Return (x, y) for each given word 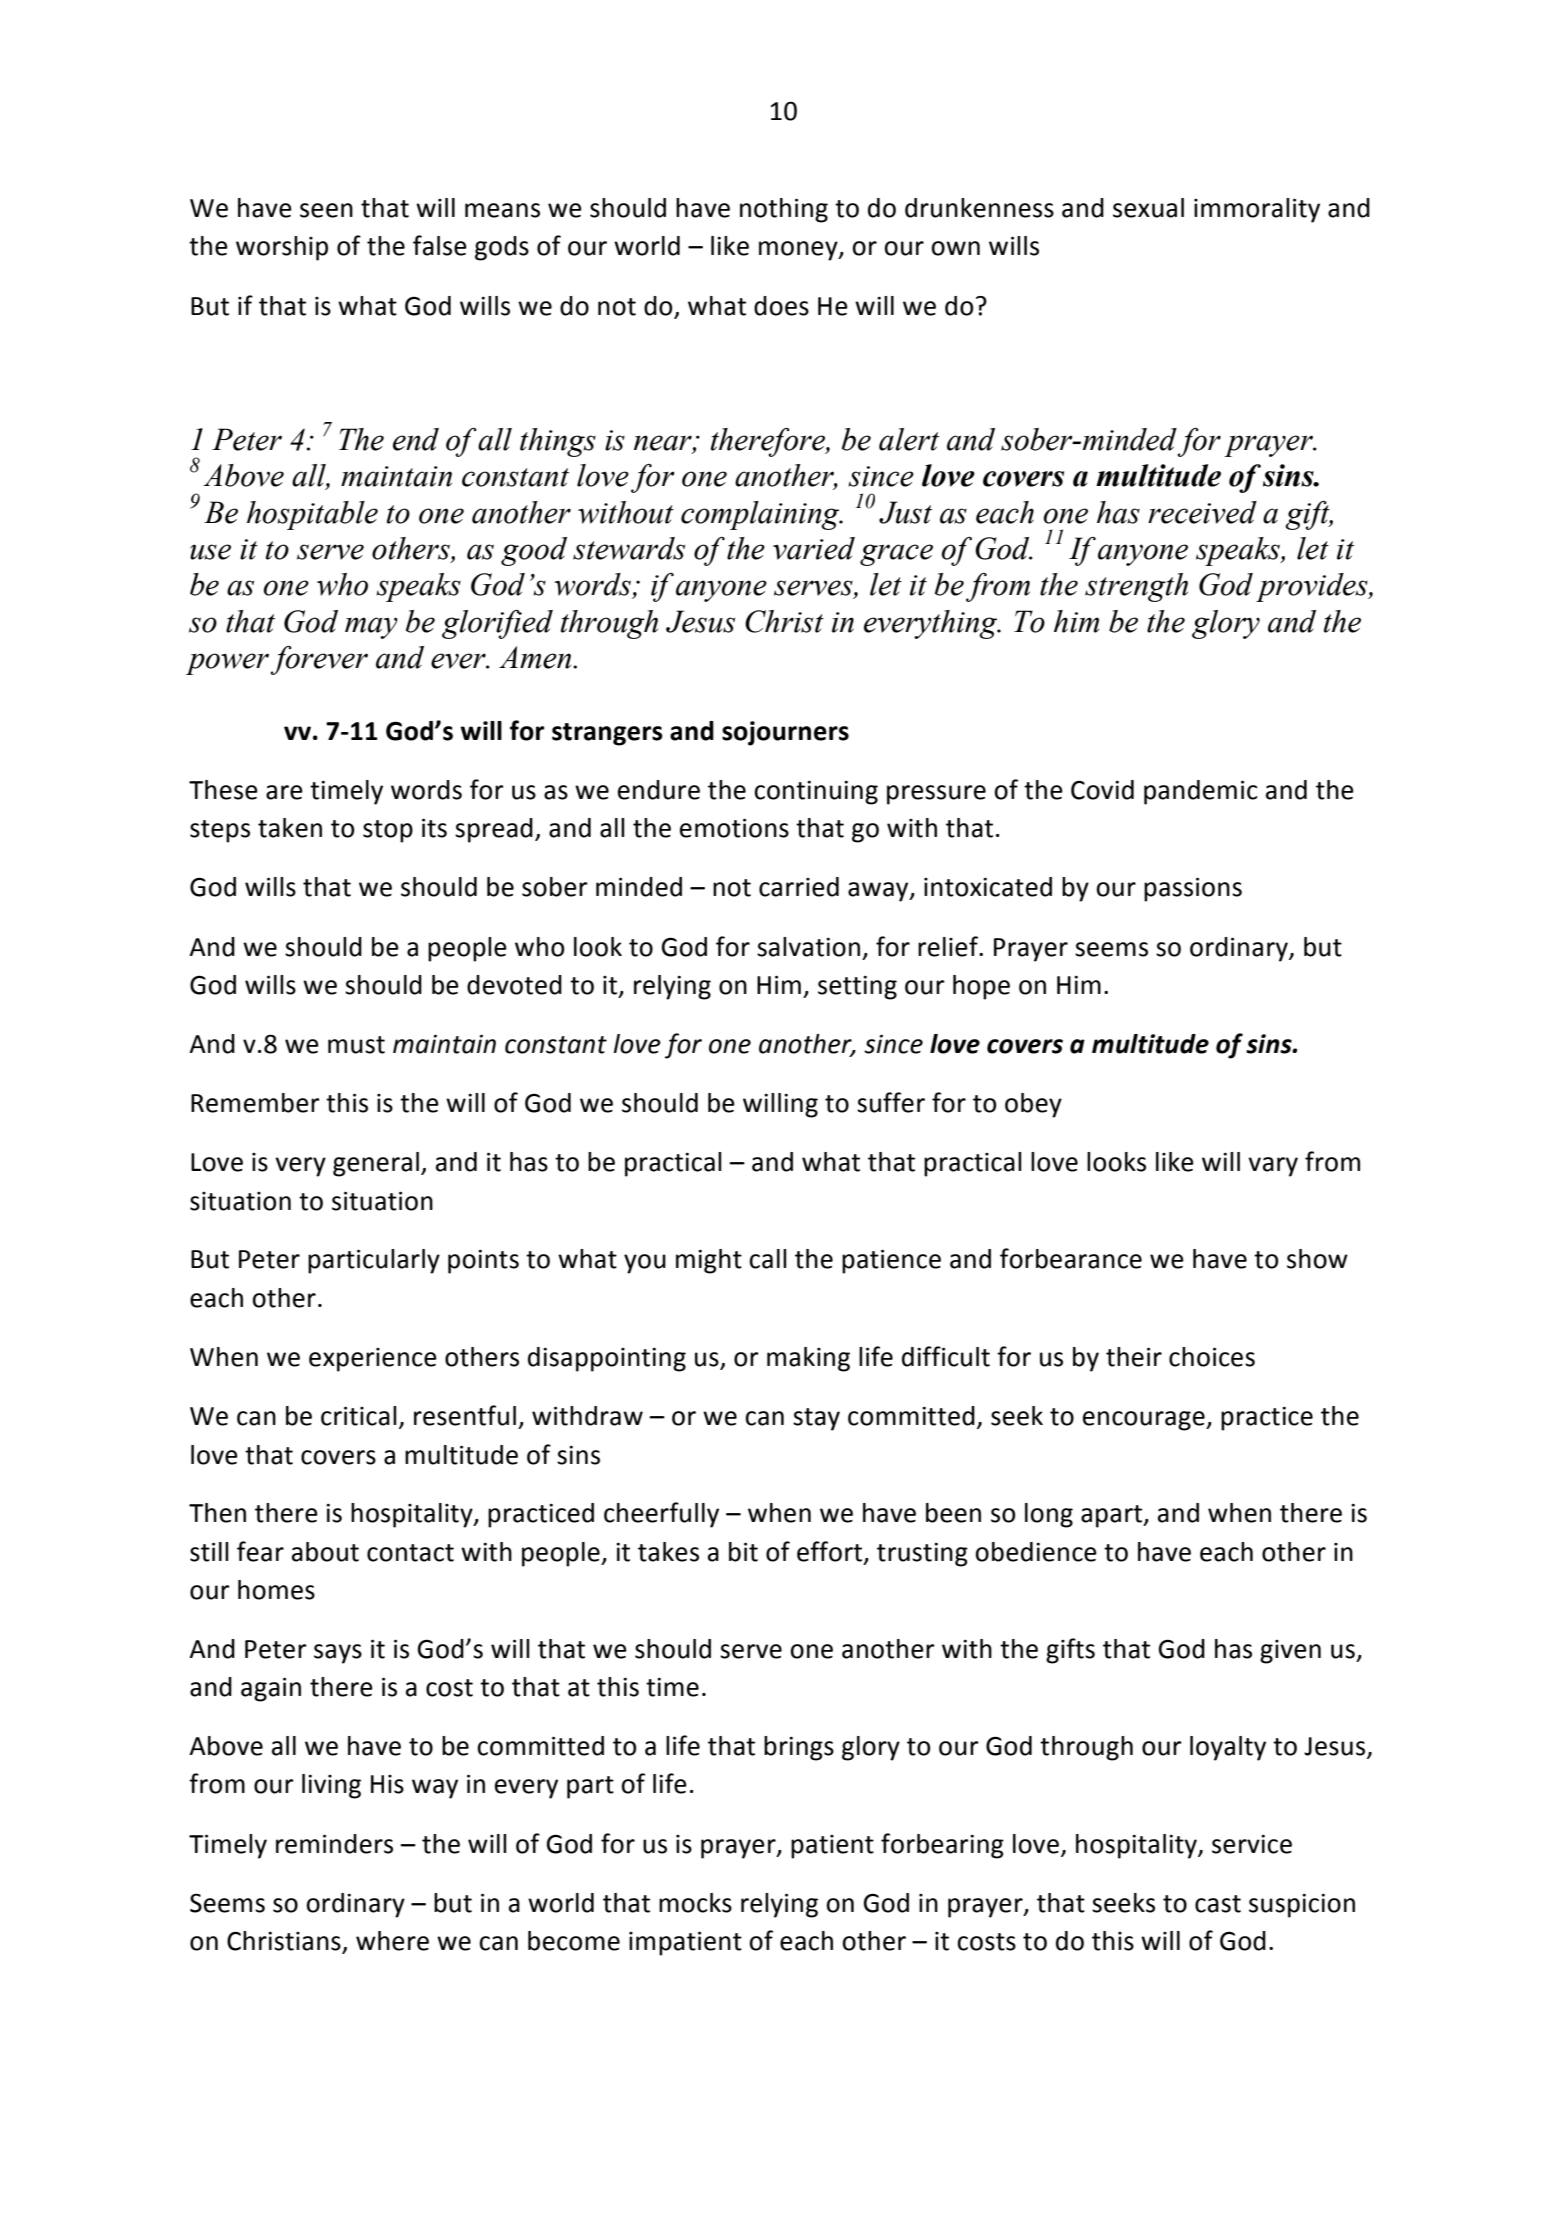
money (799, 251)
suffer (891, 1102)
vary (1273, 1167)
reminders (334, 1844)
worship (282, 248)
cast (1218, 1904)
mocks (695, 1903)
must (356, 1045)
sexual (1148, 208)
